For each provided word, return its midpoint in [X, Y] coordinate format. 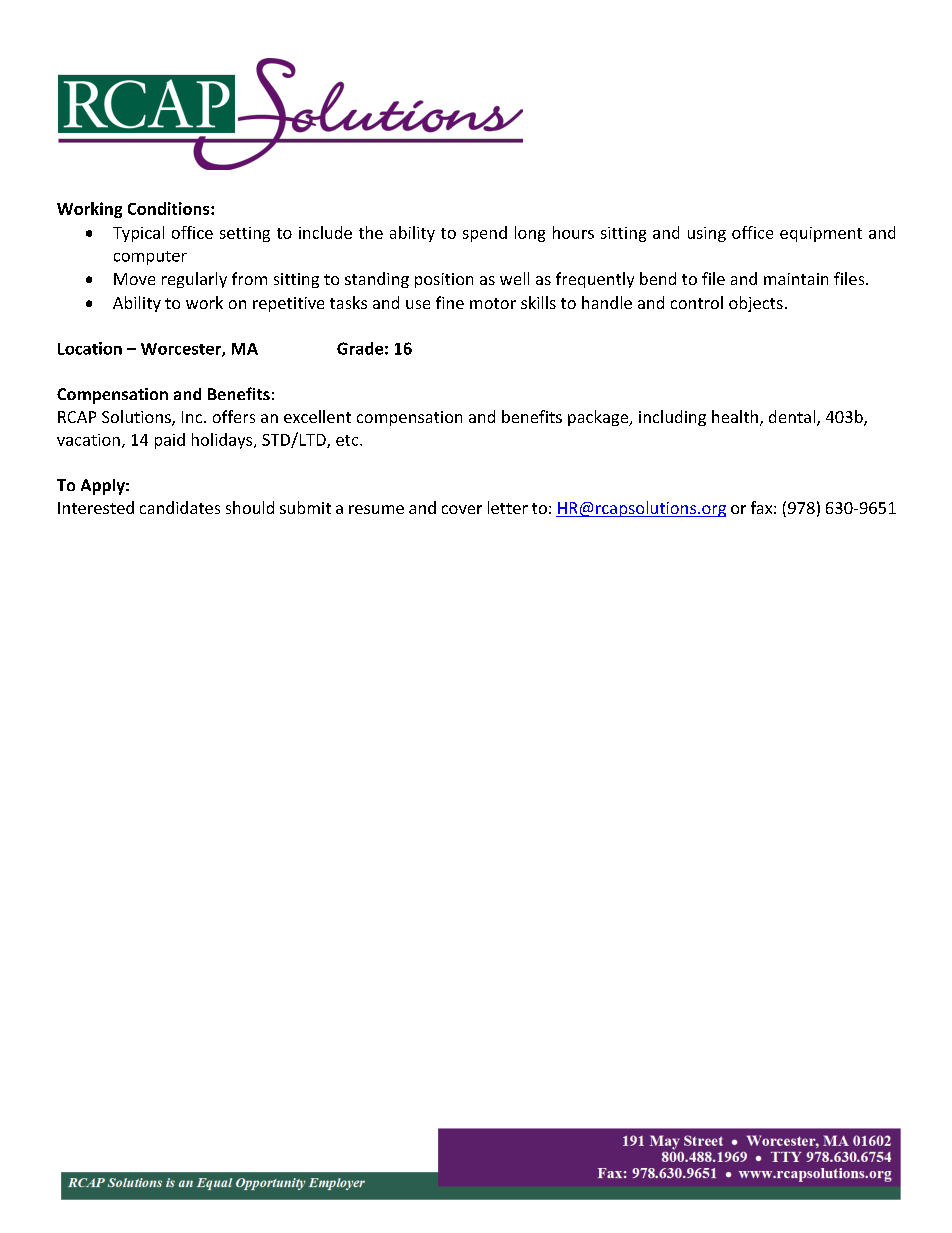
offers [234, 416]
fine [450, 302]
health [735, 416]
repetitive [288, 304]
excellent [317, 416]
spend [485, 234]
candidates [180, 507]
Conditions [170, 208]
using [707, 234]
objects [756, 304]
